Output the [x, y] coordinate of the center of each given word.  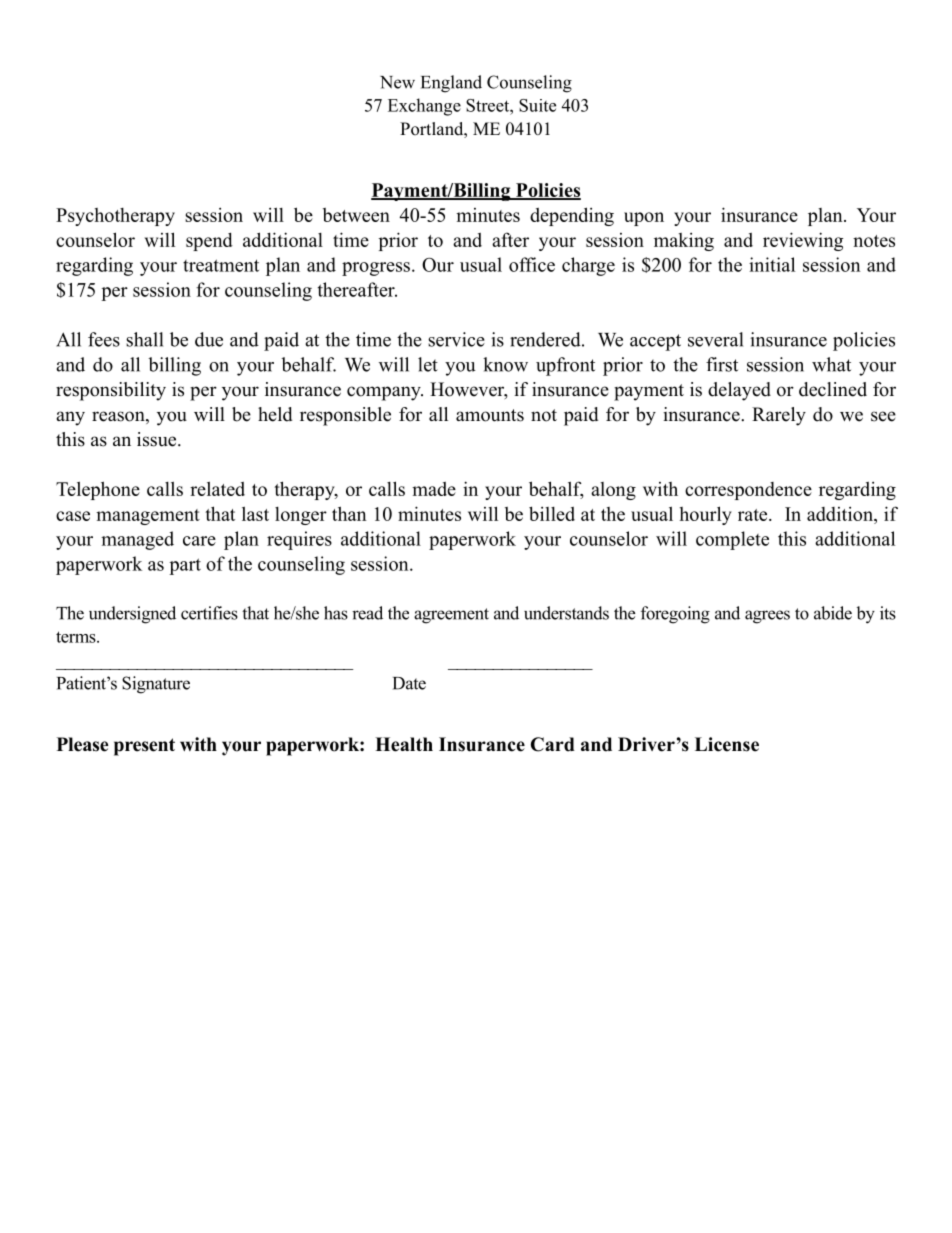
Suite [537, 105]
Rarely [779, 416]
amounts [490, 415]
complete [732, 540]
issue [158, 439]
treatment [221, 265]
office [532, 264]
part [185, 566]
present [144, 747]
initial [772, 264]
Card [553, 744]
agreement [451, 616]
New [397, 82]
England [451, 84]
